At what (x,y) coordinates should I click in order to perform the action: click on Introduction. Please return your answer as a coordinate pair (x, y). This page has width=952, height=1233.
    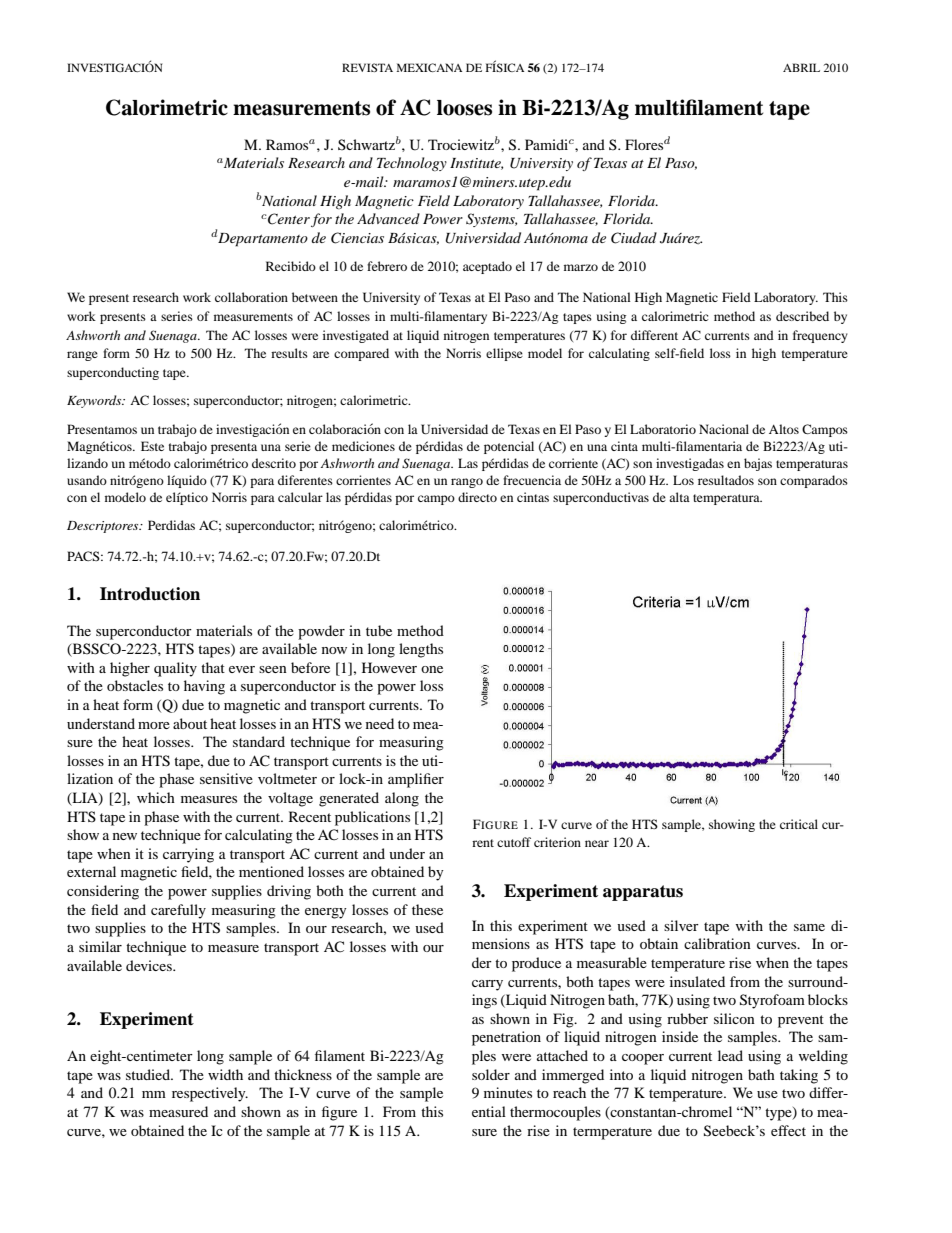
    Looking at the image, I should click on (150, 594).
